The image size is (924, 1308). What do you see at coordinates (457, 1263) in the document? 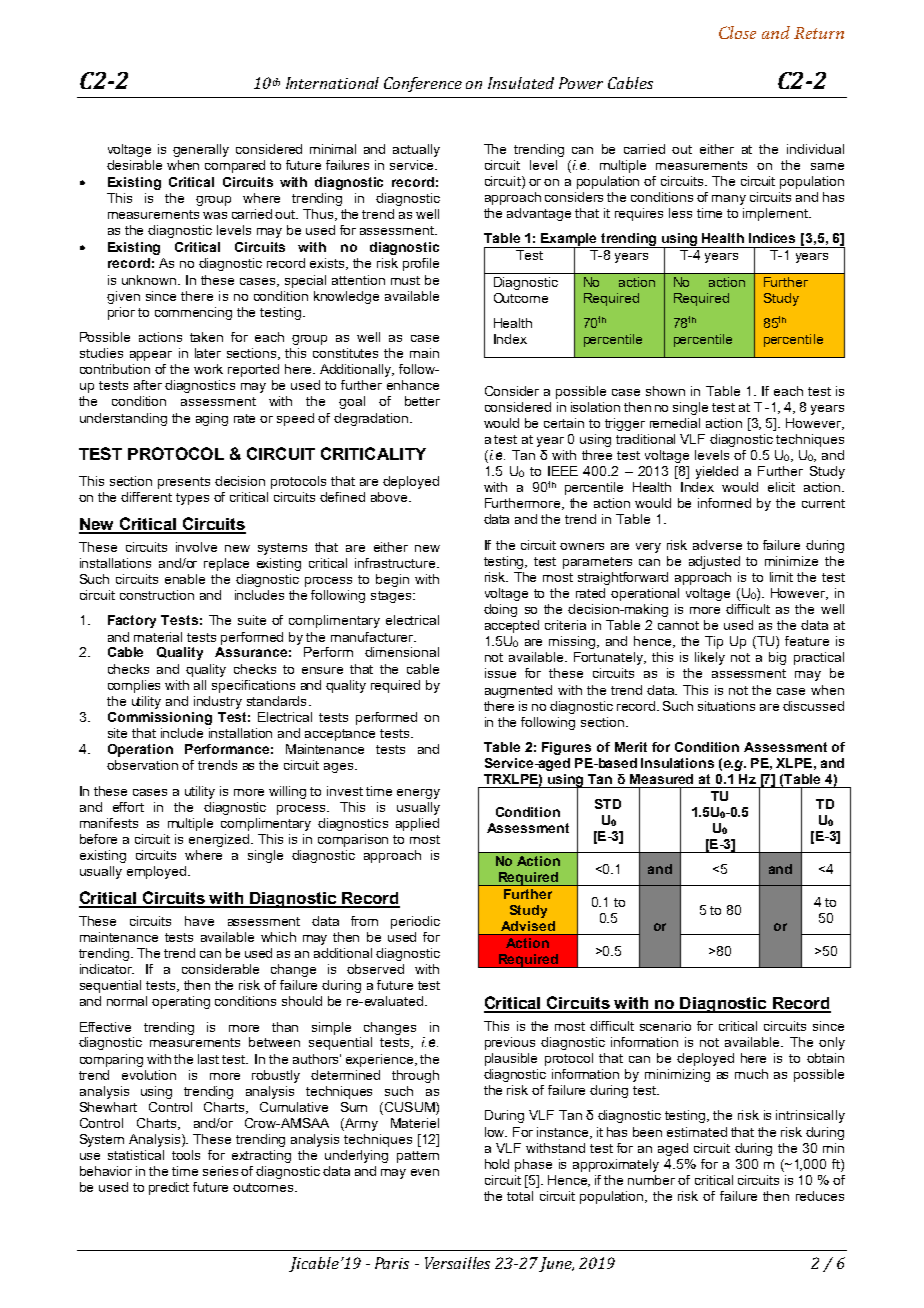
I see `Versailles` at bounding box center [457, 1263].
